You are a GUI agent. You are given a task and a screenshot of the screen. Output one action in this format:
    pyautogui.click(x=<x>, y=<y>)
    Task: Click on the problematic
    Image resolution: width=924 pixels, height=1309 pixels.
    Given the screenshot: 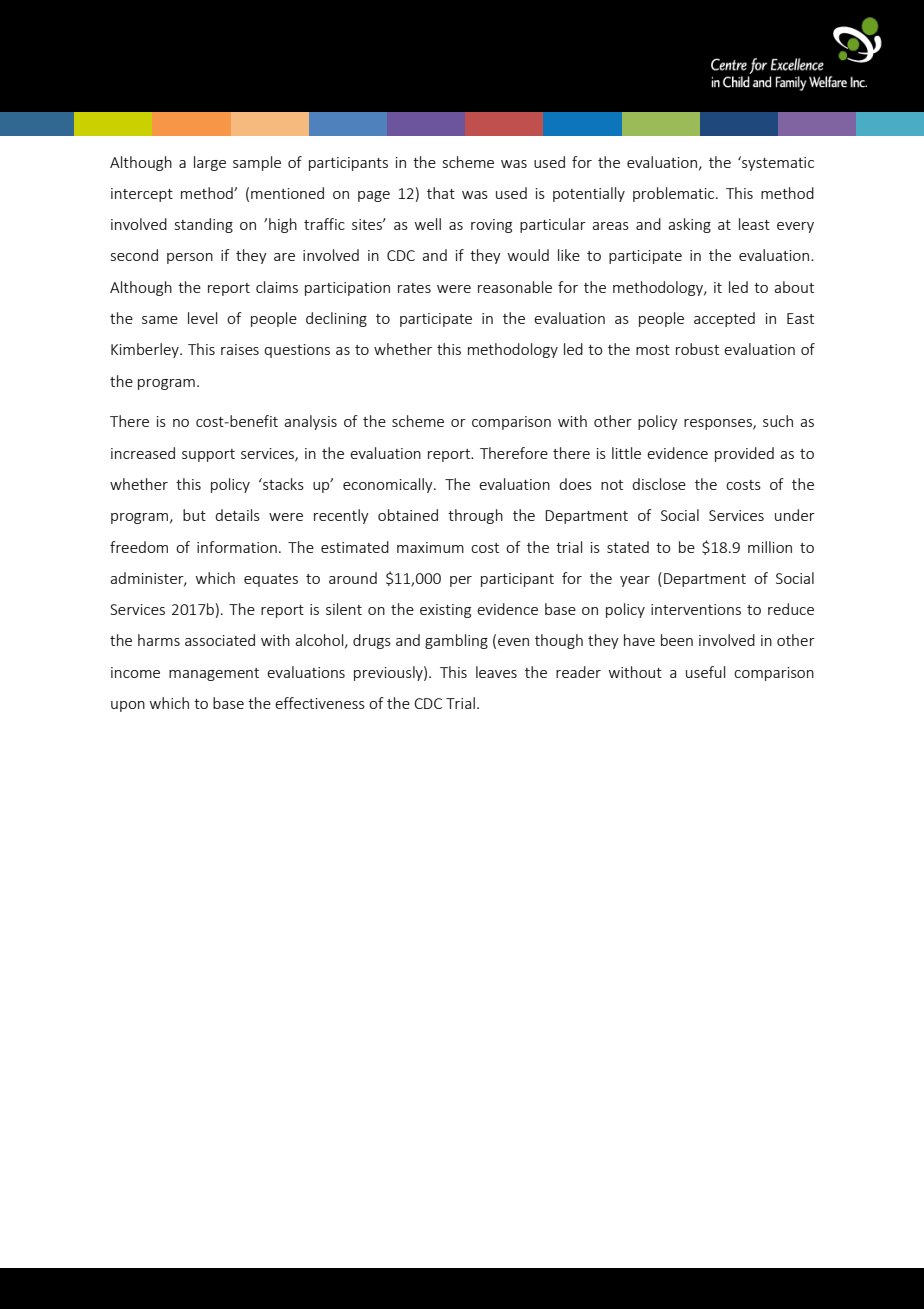 What is the action you would take?
    pyautogui.click(x=675, y=194)
